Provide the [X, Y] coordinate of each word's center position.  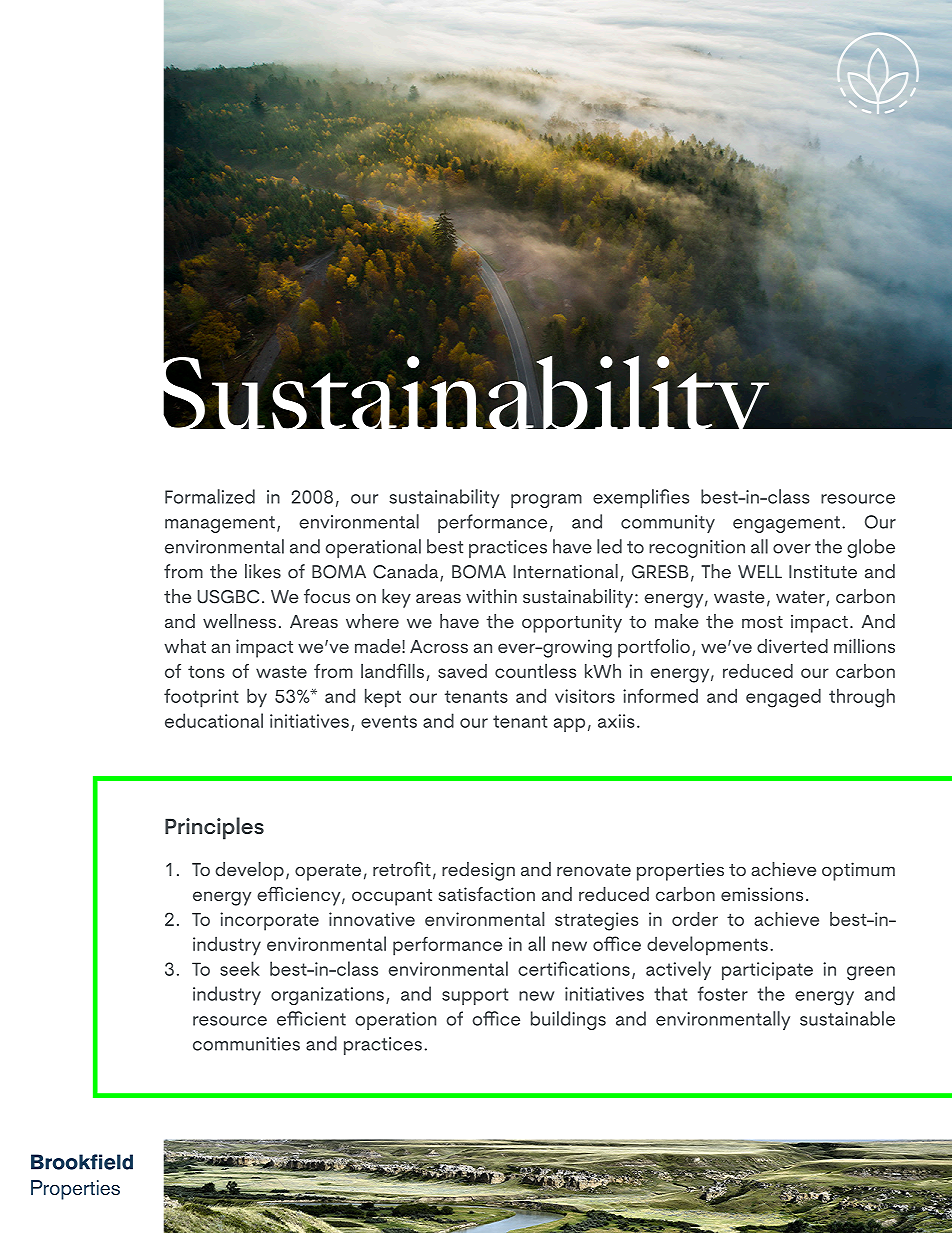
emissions [762, 894]
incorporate [269, 921]
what [185, 646]
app [569, 725]
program [546, 501]
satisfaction [487, 894]
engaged [783, 698]
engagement [786, 524]
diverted [792, 646]
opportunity [572, 623]
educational [214, 720]
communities [246, 1044]
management [220, 524]
